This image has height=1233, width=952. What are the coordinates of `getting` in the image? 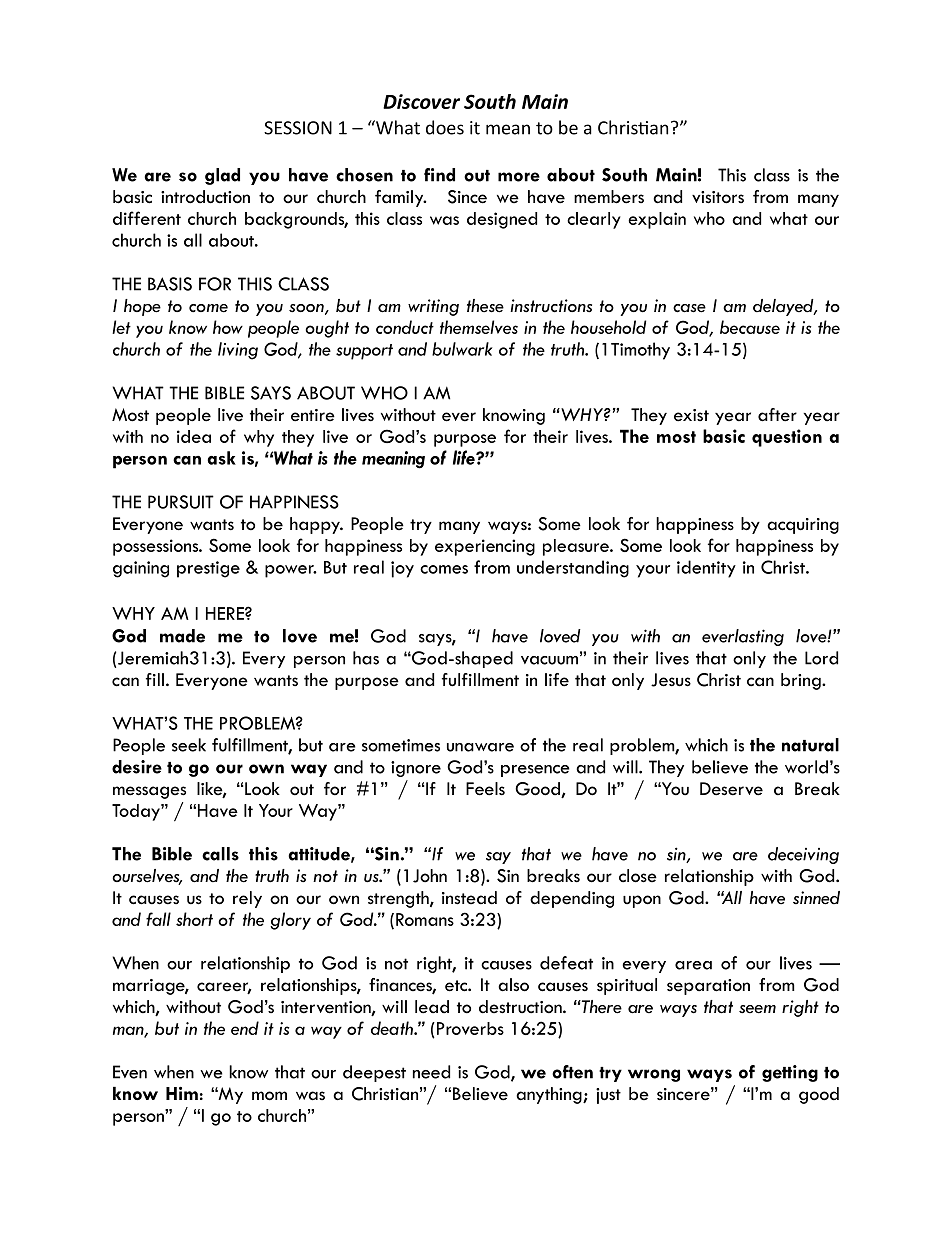 It's located at (790, 1073).
